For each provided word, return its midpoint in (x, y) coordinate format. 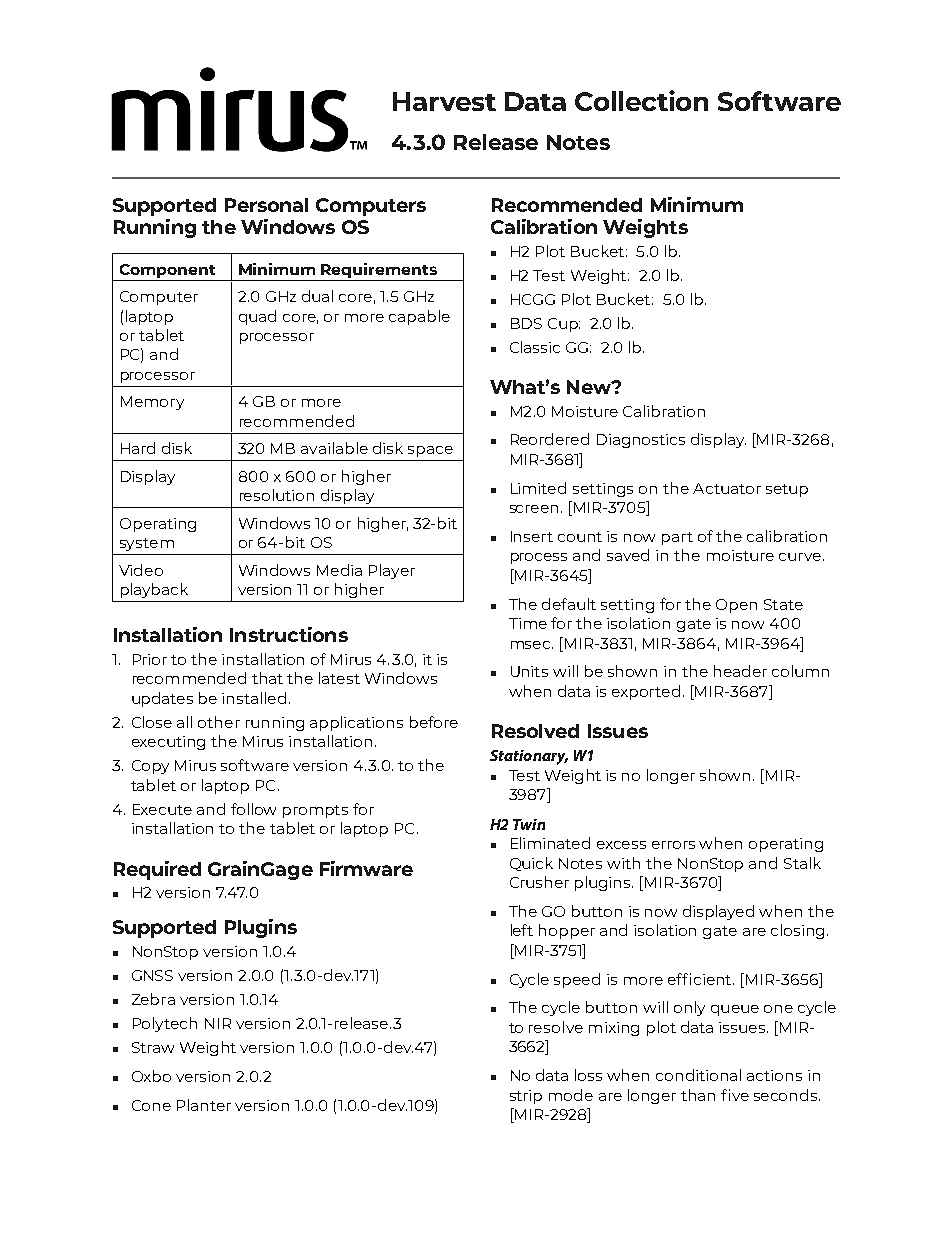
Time (528, 623)
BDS (526, 323)
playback (154, 590)
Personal (266, 205)
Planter (204, 1105)
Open (736, 606)
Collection (641, 100)
